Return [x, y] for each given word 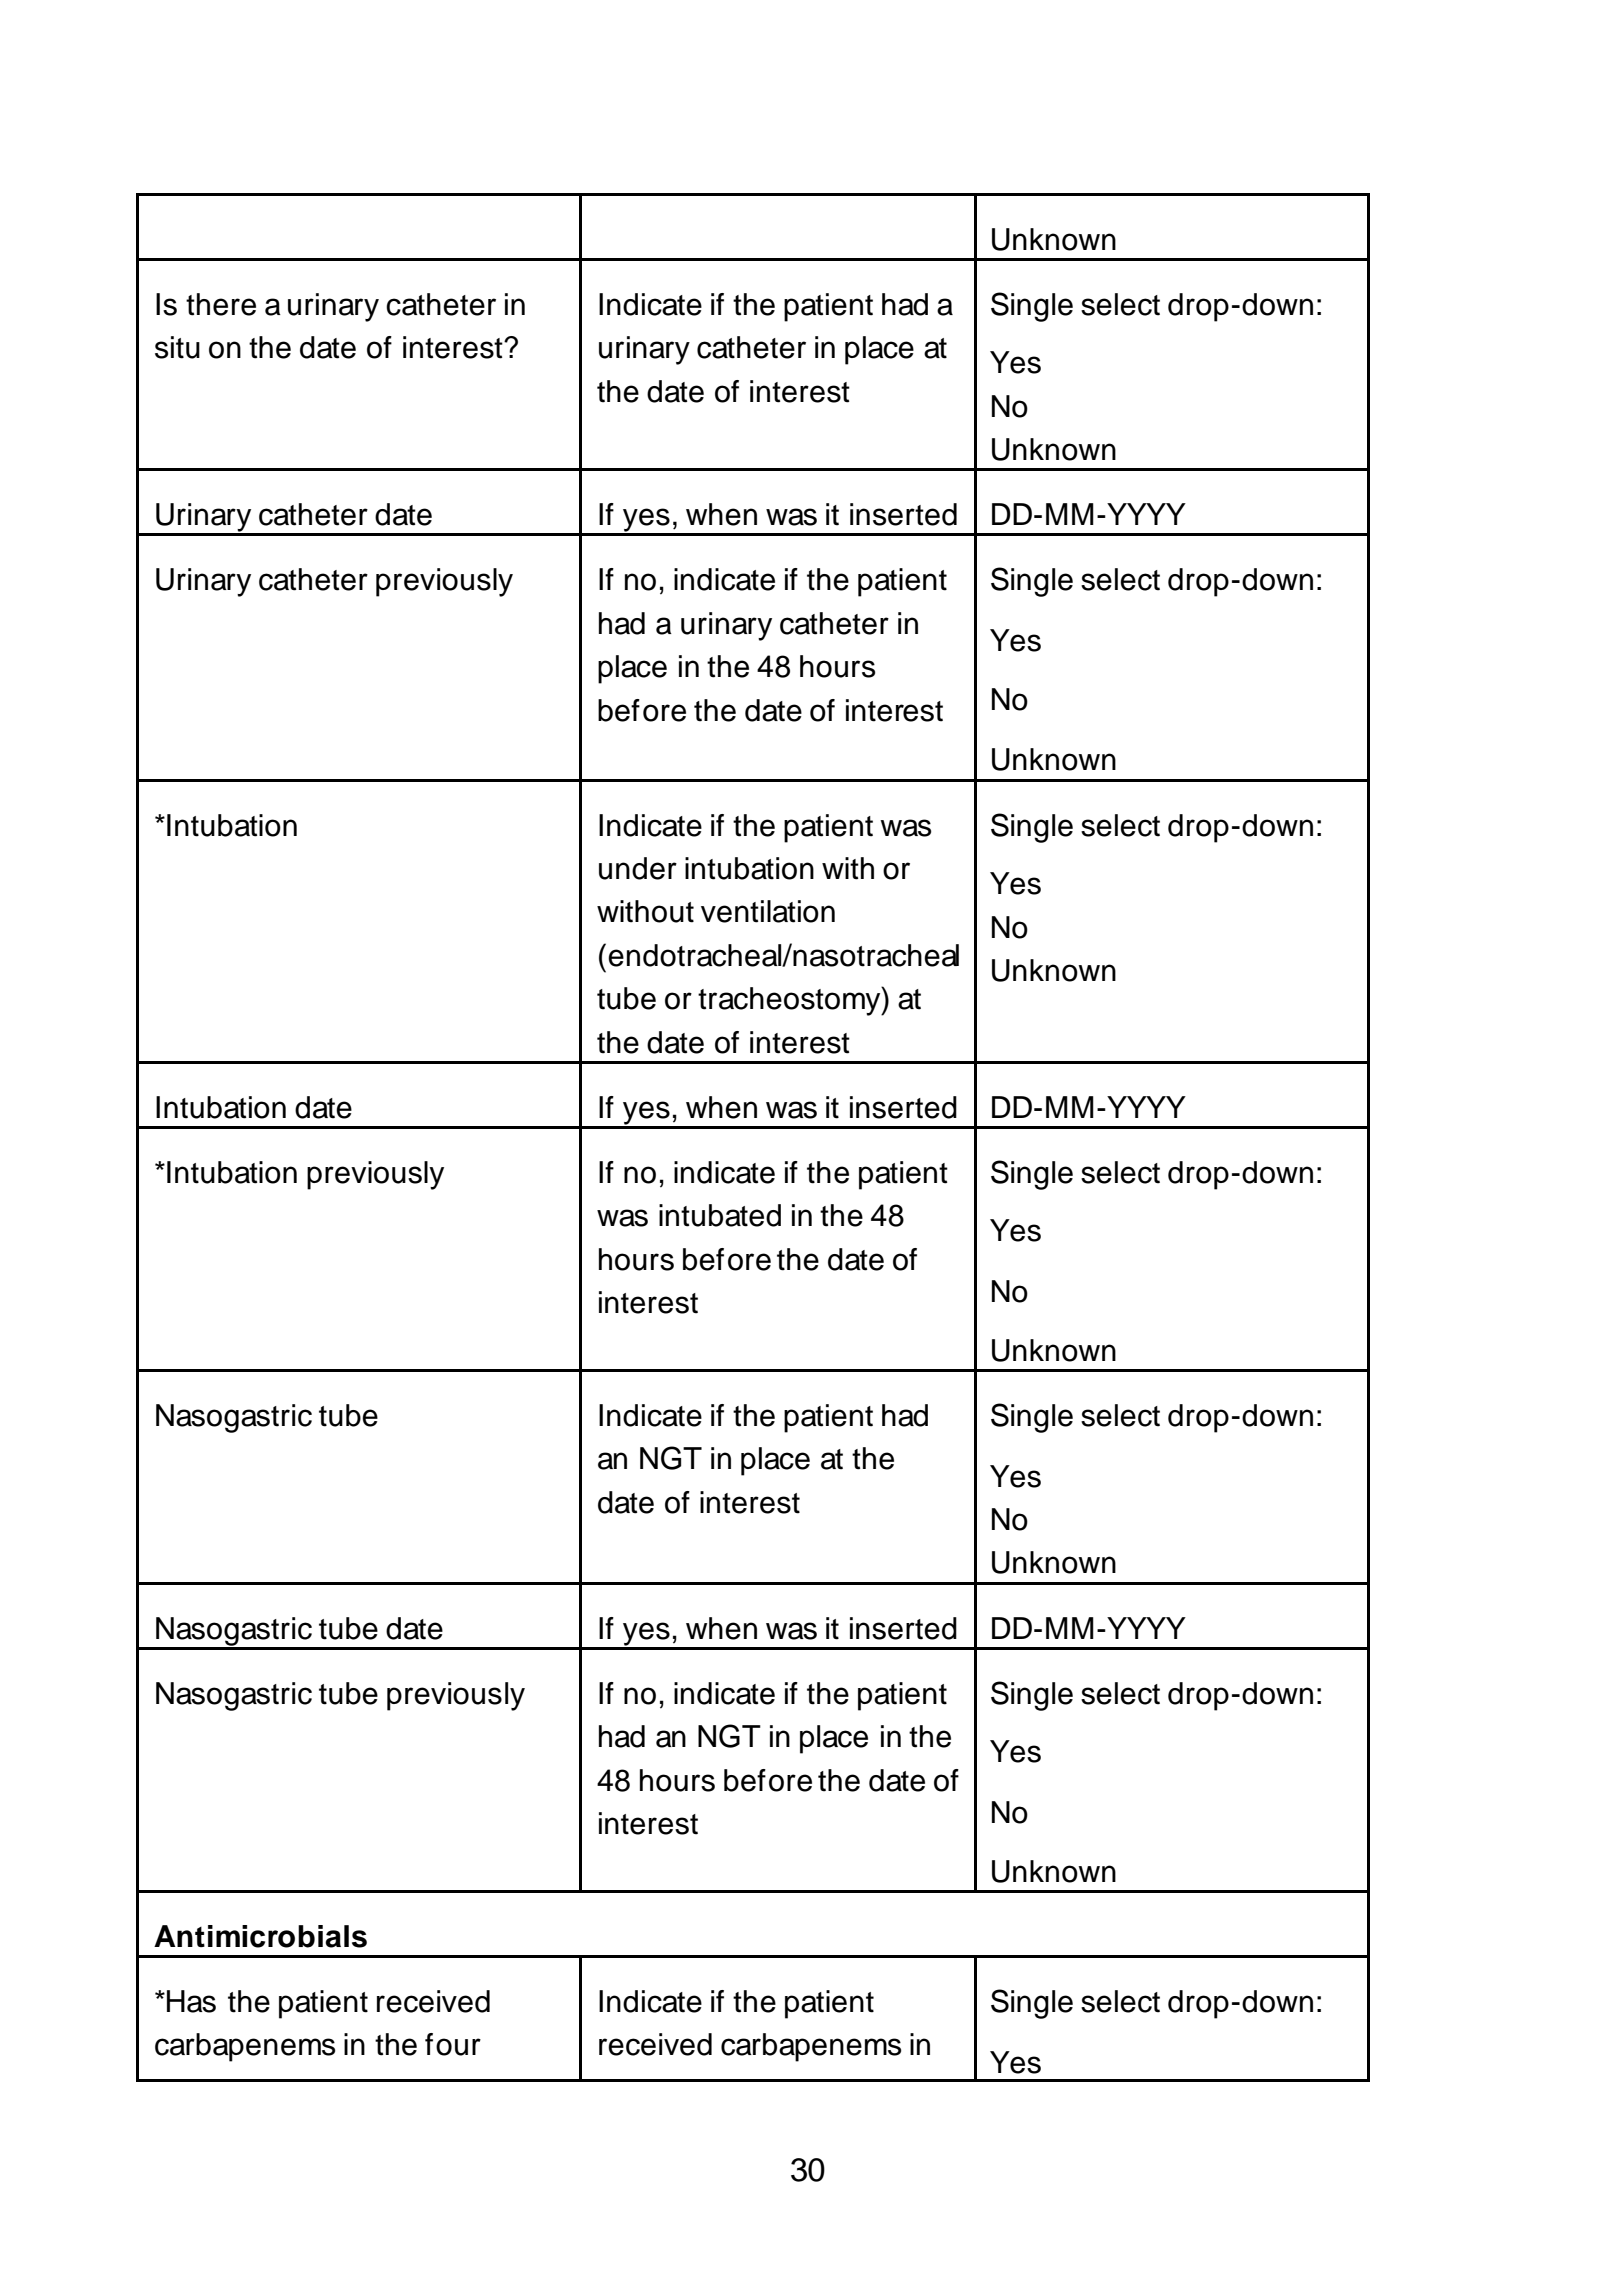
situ [177, 347]
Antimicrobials [260, 1936]
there [221, 304]
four [453, 2044]
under [638, 868]
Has [191, 2001]
